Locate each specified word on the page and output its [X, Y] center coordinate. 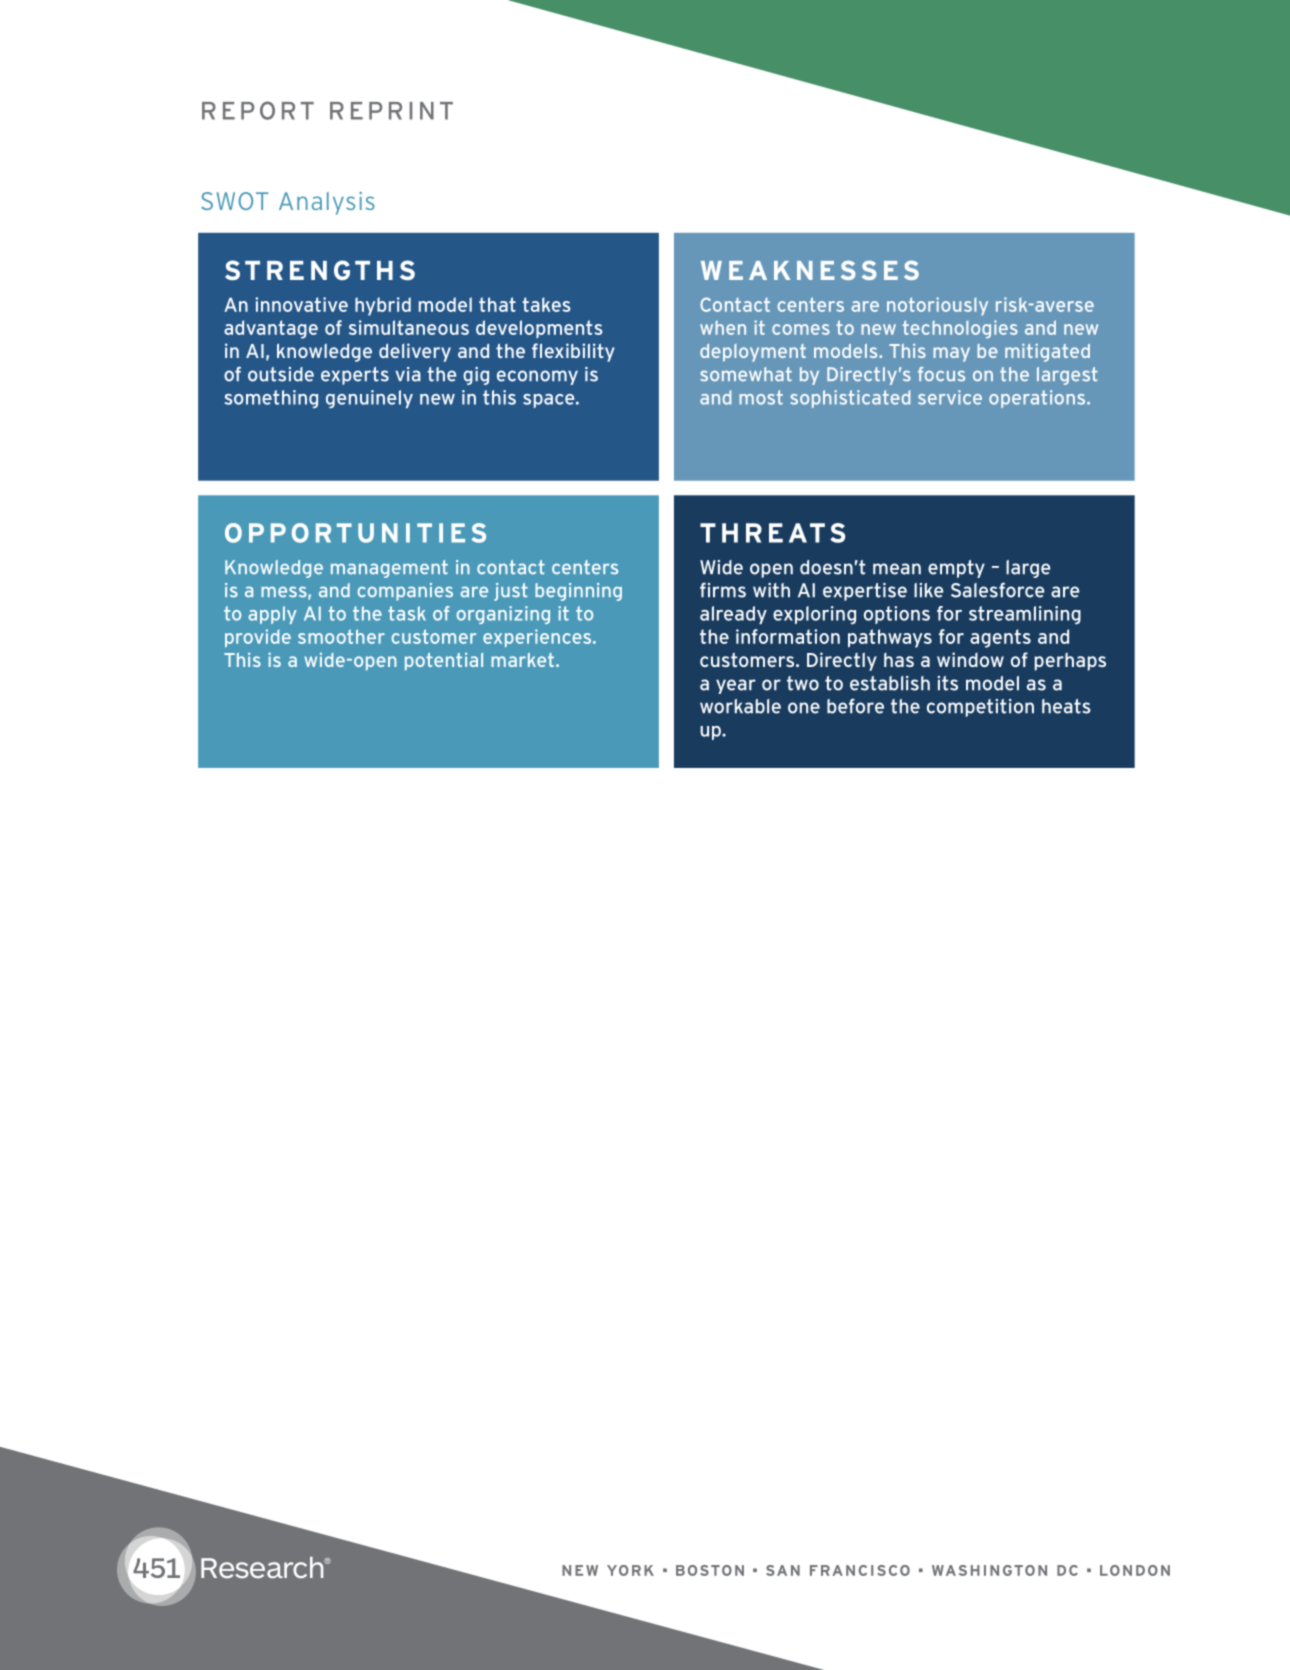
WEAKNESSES [810, 270]
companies [405, 592]
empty [956, 569]
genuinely [369, 399]
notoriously [937, 306]
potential [444, 662]
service [950, 397]
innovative [301, 304]
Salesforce [998, 590]
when [723, 328]
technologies [960, 329]
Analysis [327, 203]
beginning [578, 592]
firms [723, 590]
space [550, 401]
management [389, 569]
